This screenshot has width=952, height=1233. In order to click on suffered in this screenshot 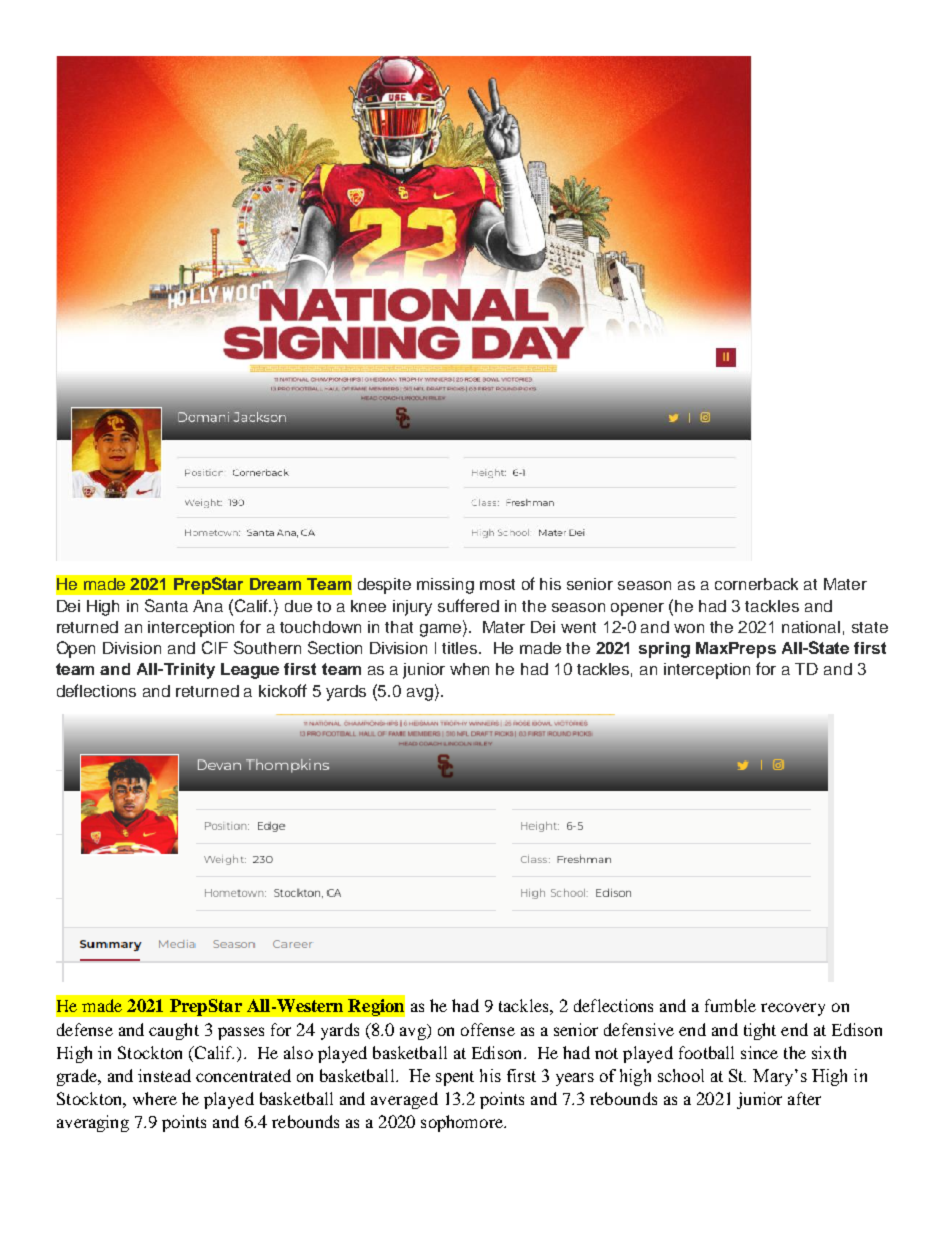, I will do `click(468, 605)`.
